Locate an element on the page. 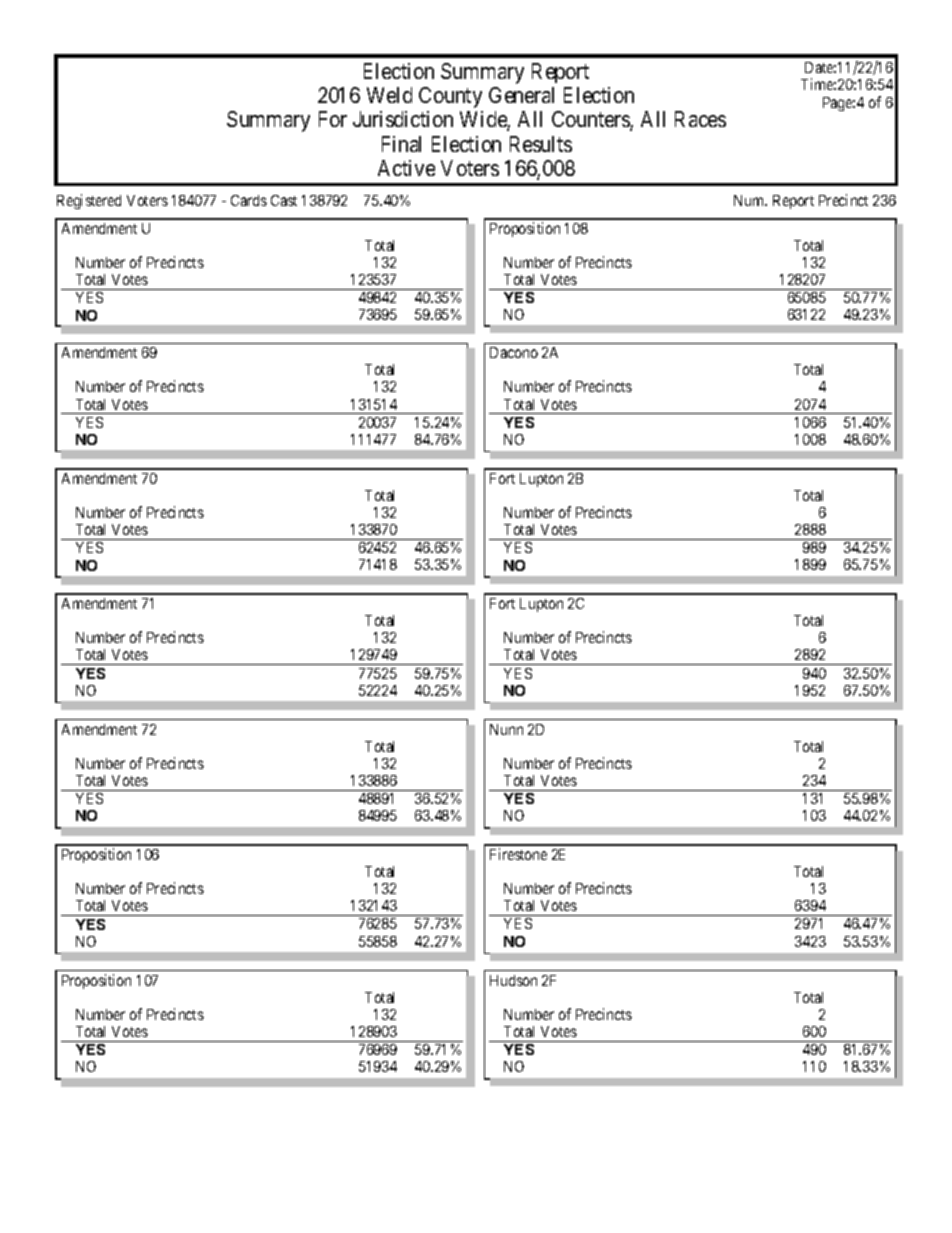  Counters is located at coordinates (591, 121).
